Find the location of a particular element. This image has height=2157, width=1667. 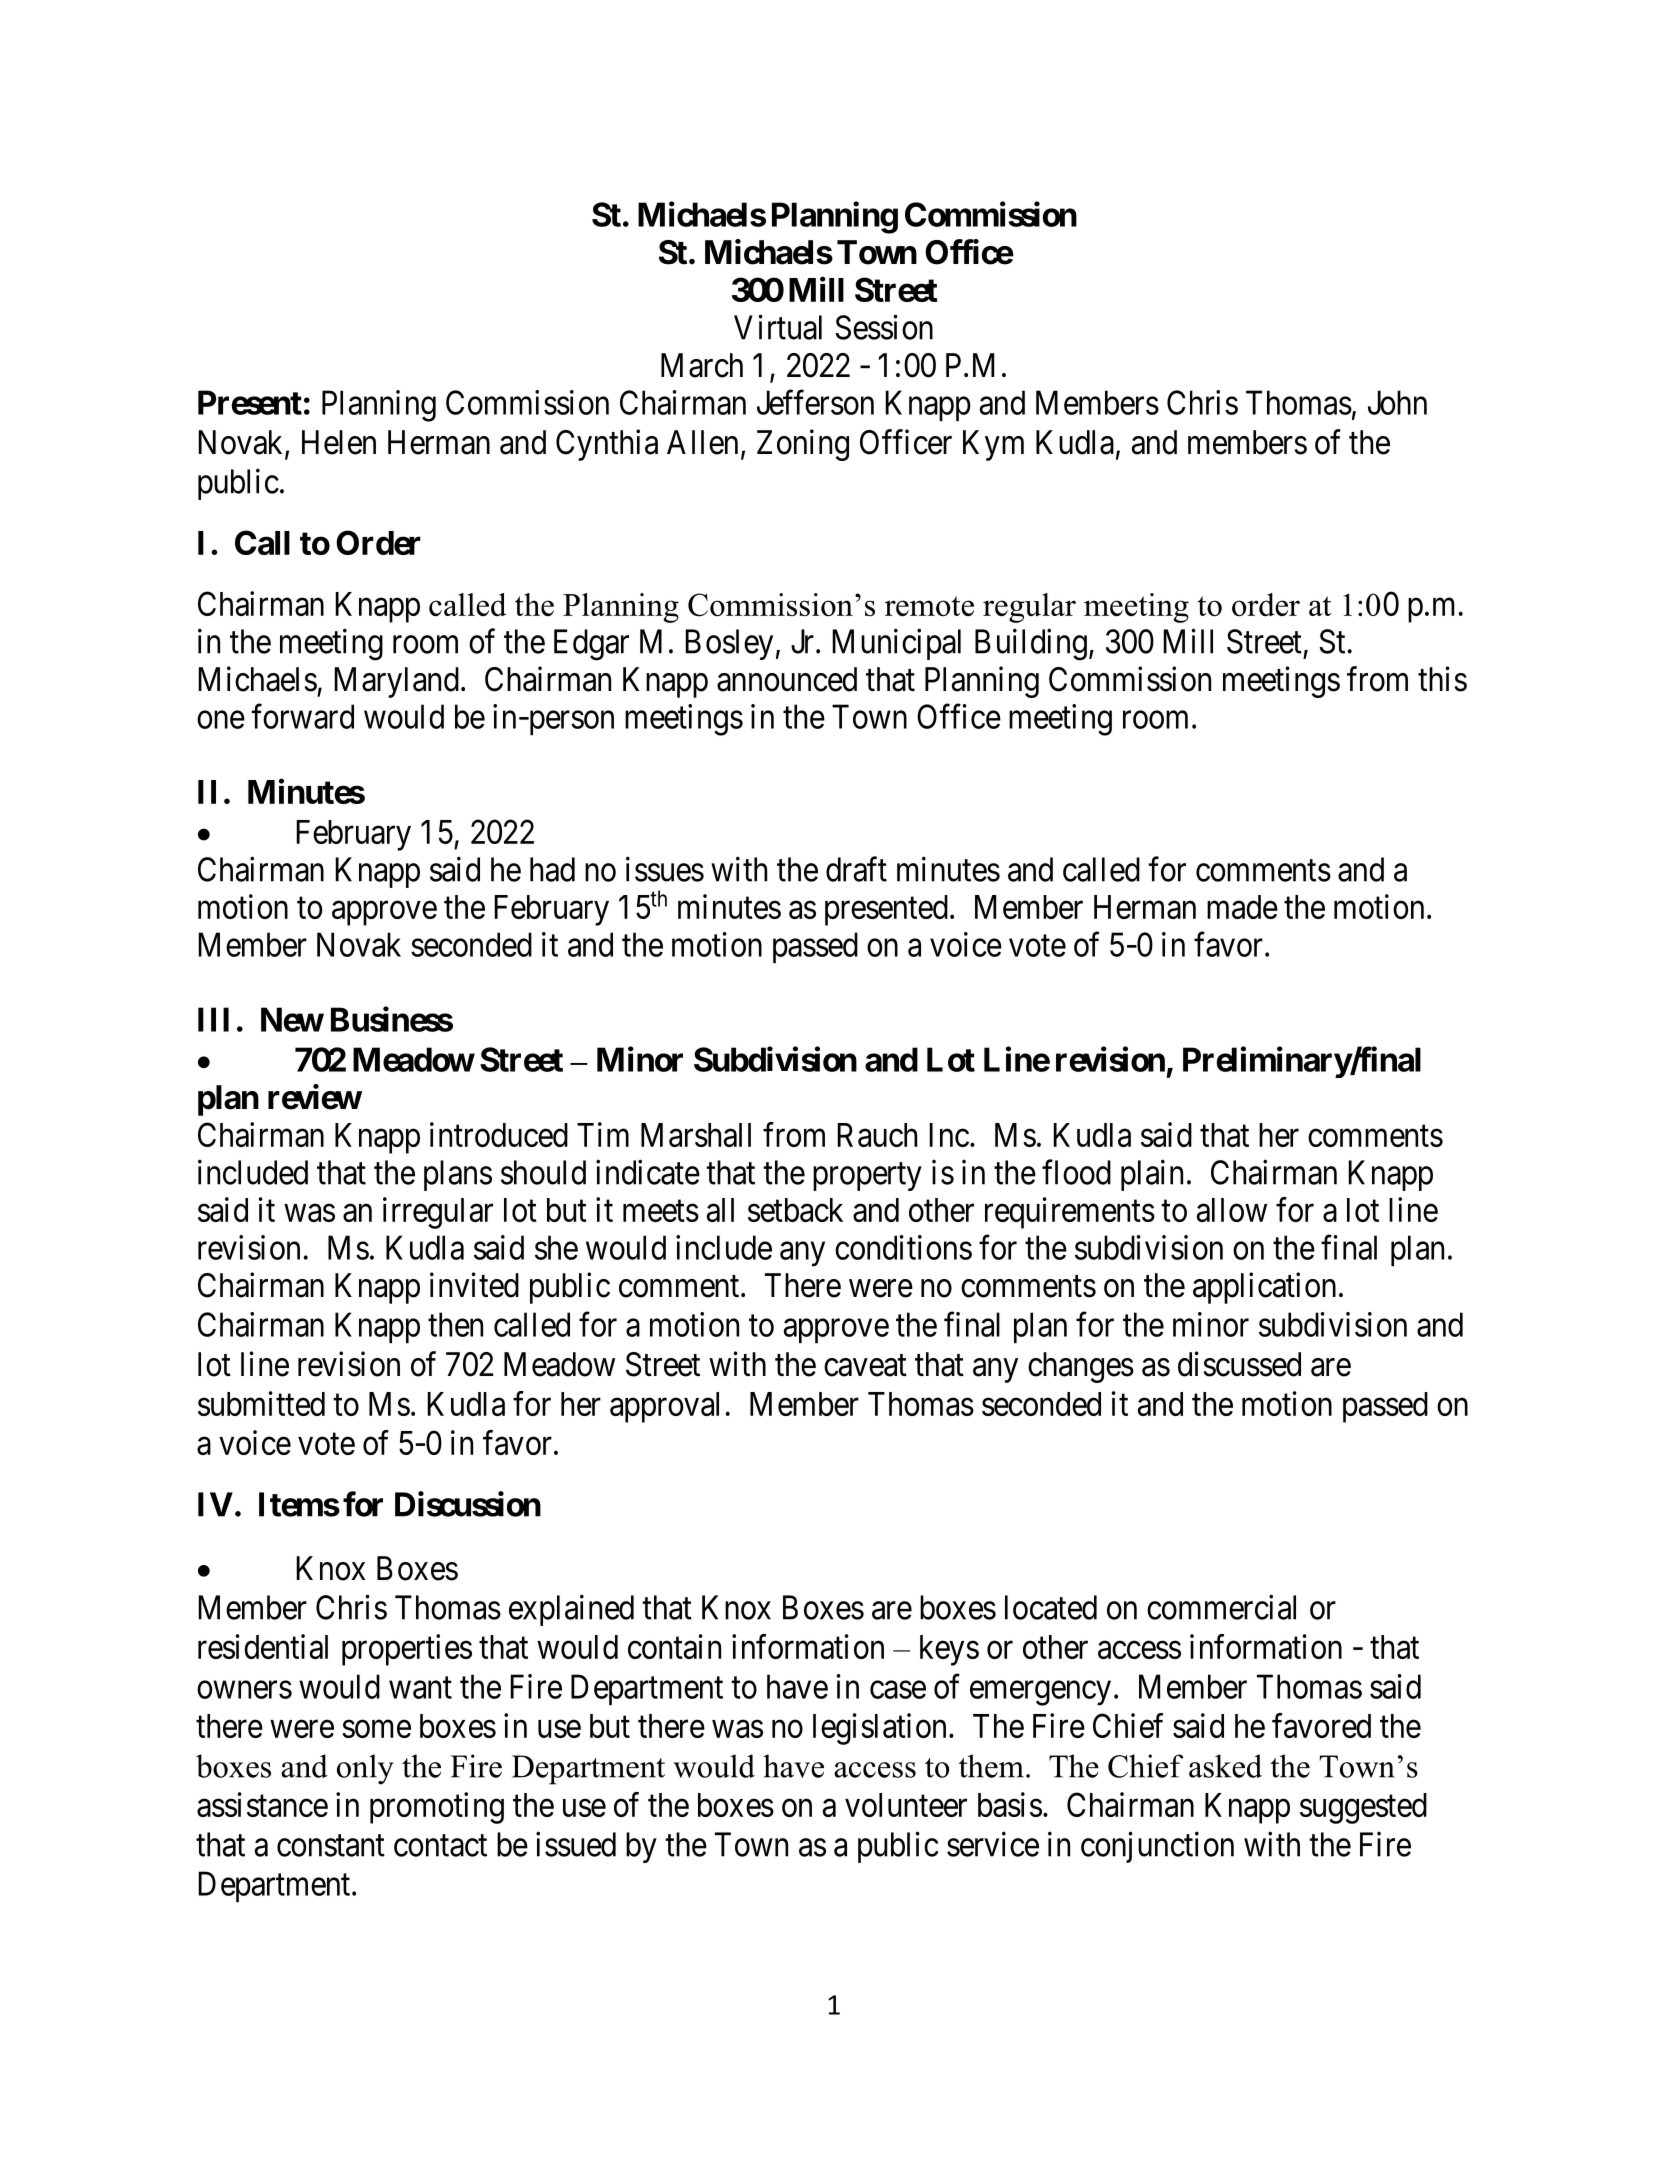

introduced is located at coordinates (499, 1134).
